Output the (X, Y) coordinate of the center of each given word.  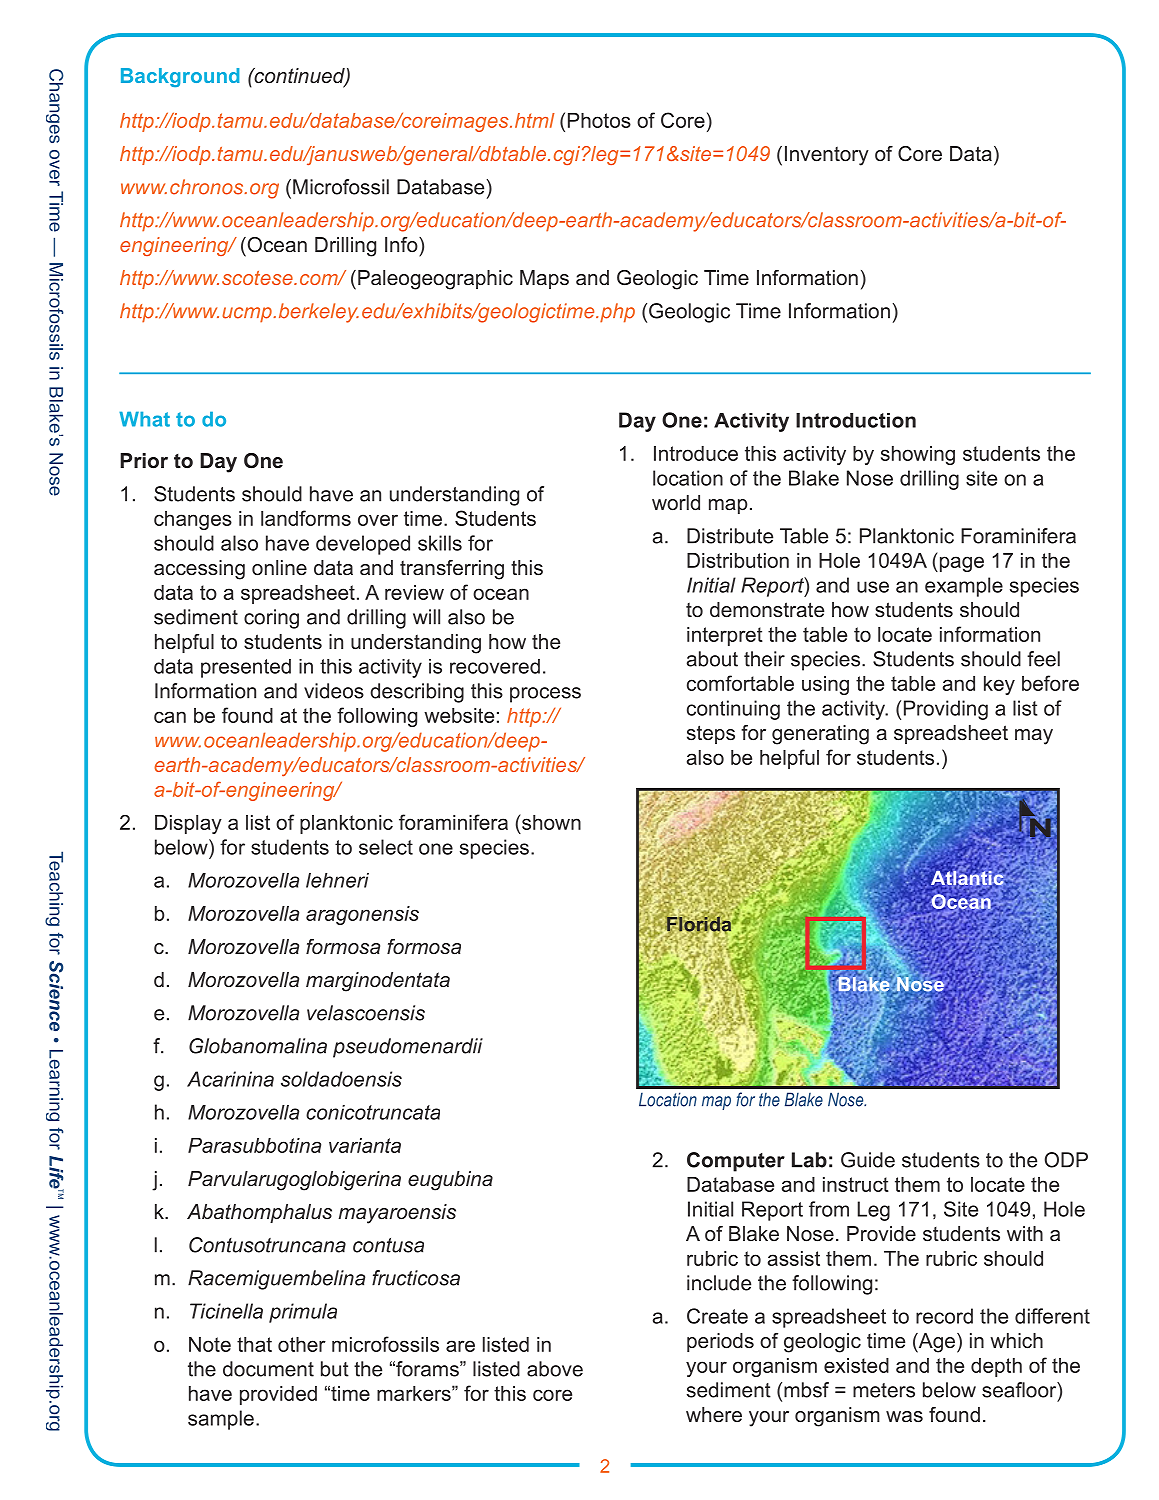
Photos (599, 120)
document (268, 1369)
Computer (736, 1162)
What (144, 419)
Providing (946, 710)
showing (918, 455)
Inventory (827, 156)
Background (180, 77)
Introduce (696, 453)
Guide (868, 1160)
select (386, 847)
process (545, 695)
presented (246, 668)
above (555, 1369)
